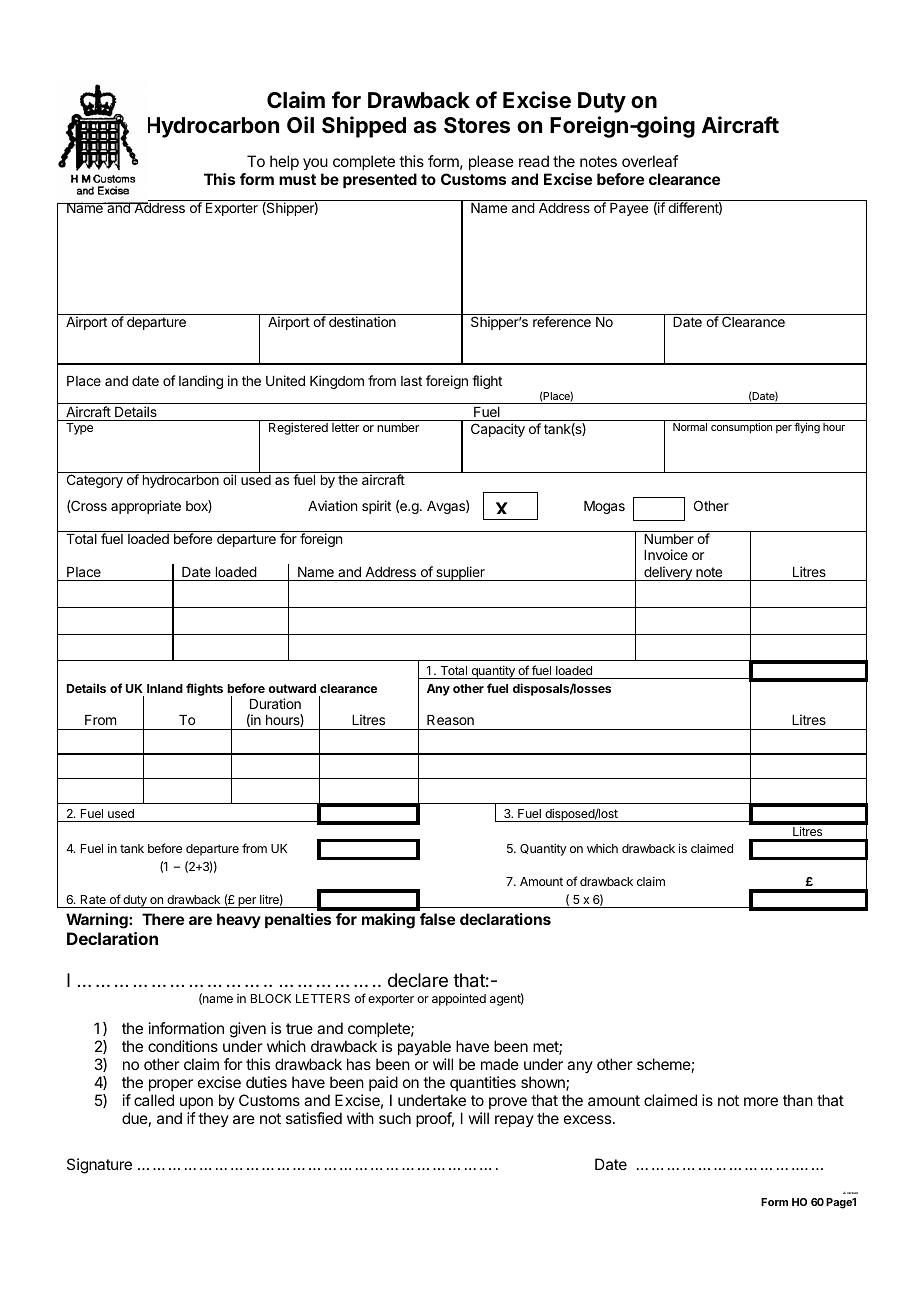 Image resolution: width=924 pixels, height=1308 pixels. What do you see at coordinates (376, 507) in the screenshot?
I see `spirit` at bounding box center [376, 507].
